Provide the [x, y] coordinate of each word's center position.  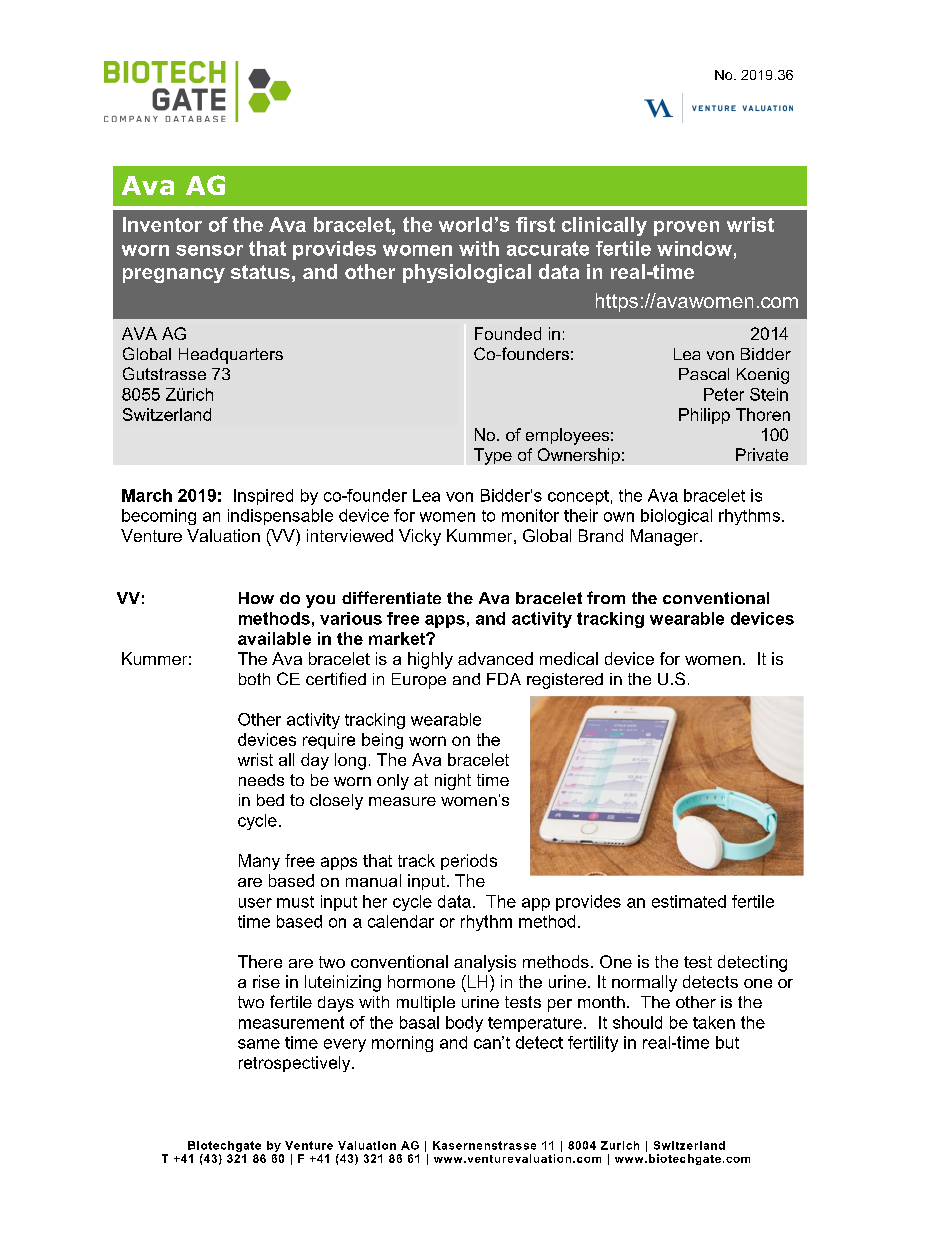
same [259, 1044]
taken [714, 1022]
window [694, 248]
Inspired [263, 497]
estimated [689, 901]
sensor [209, 250]
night [453, 782]
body [464, 1024]
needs [261, 780]
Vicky [420, 537]
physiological [467, 273]
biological [676, 517]
